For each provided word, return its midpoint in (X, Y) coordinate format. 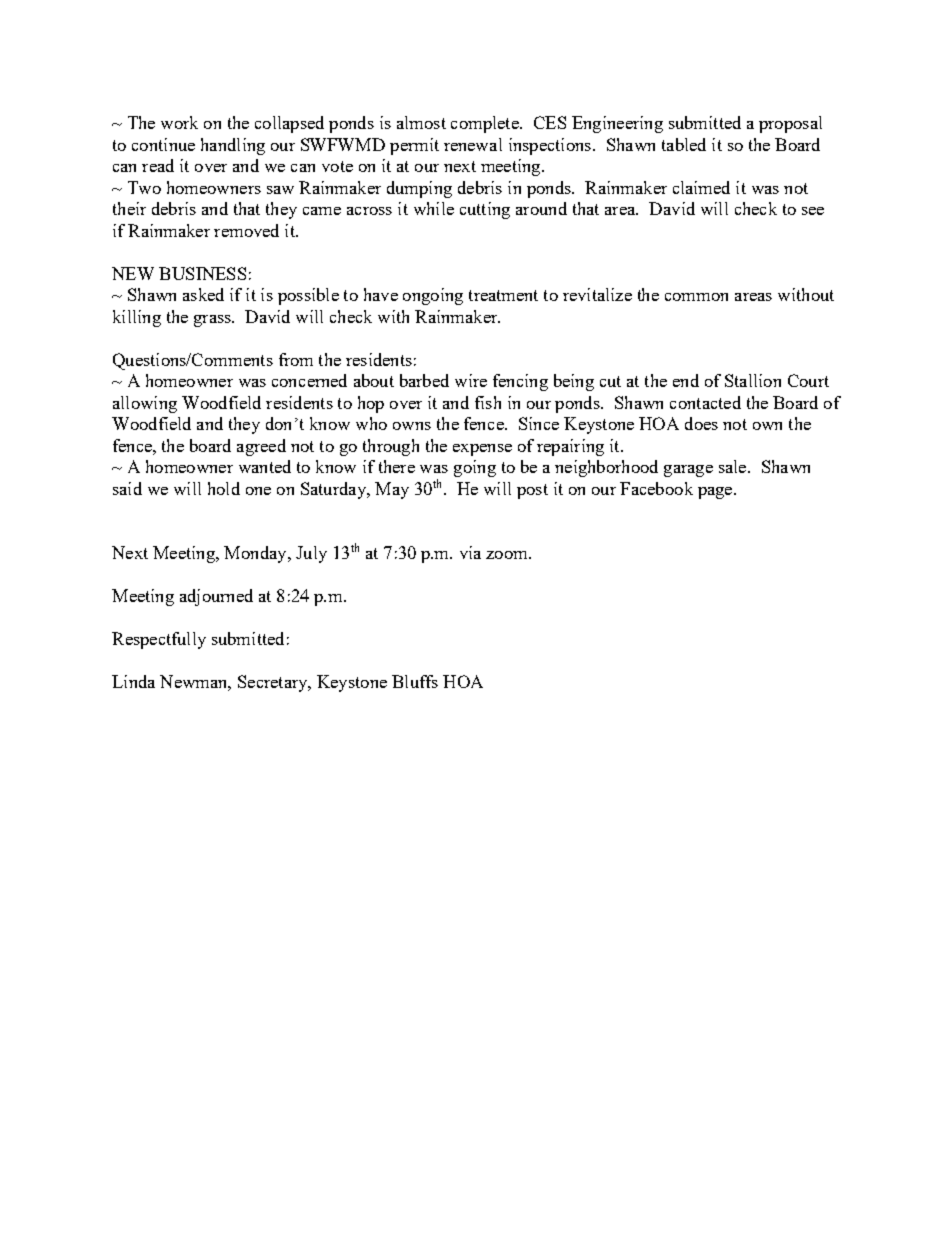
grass (213, 321)
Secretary (274, 683)
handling (233, 146)
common (696, 297)
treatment (503, 295)
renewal (473, 144)
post (532, 491)
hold (224, 488)
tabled (684, 144)
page (716, 493)
